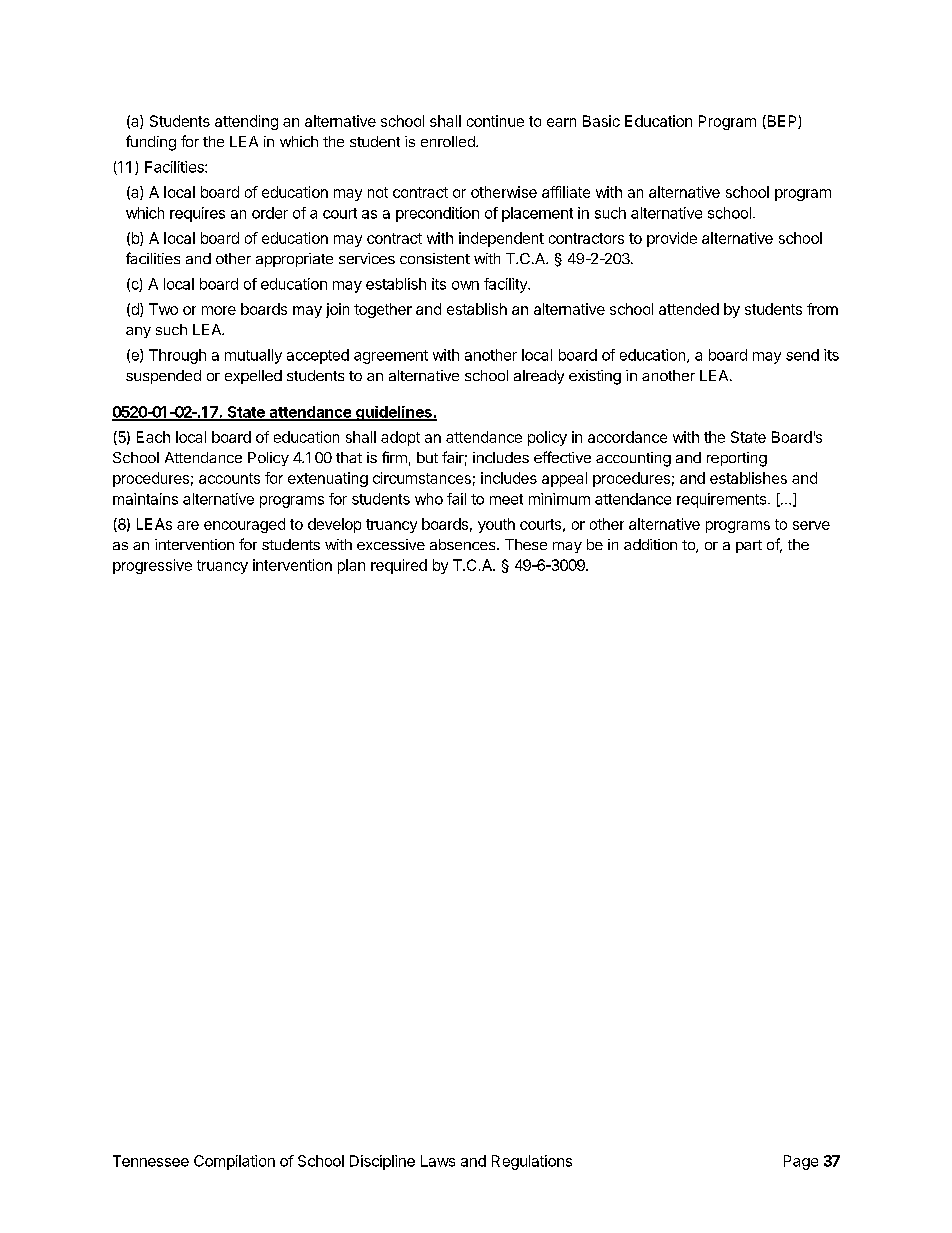 The image size is (952, 1233). I want to click on already, so click(539, 377).
